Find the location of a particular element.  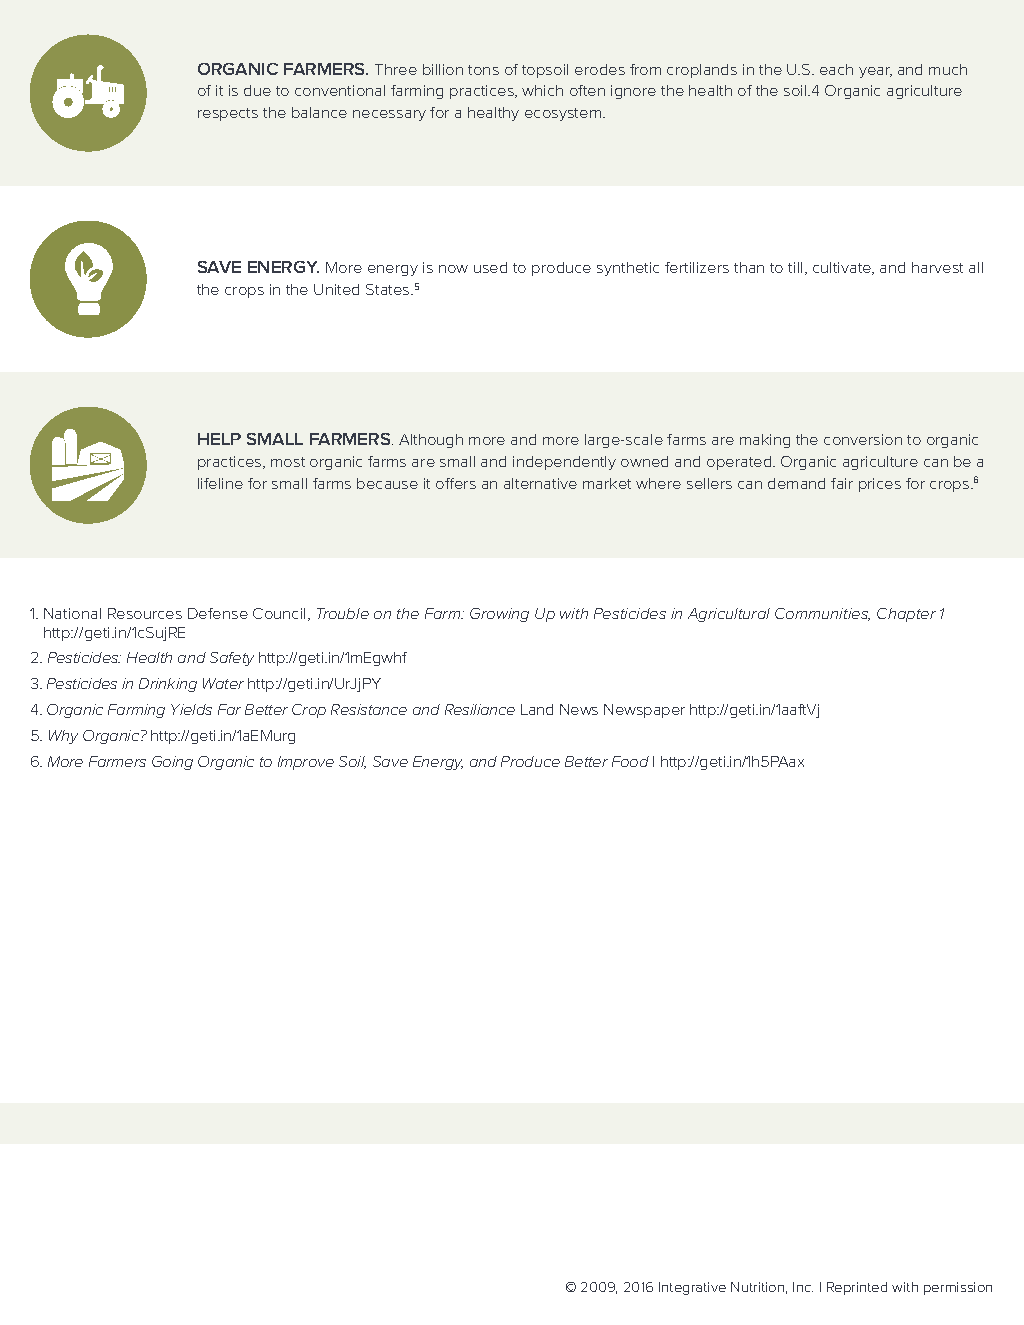

alternative is located at coordinates (540, 483).
